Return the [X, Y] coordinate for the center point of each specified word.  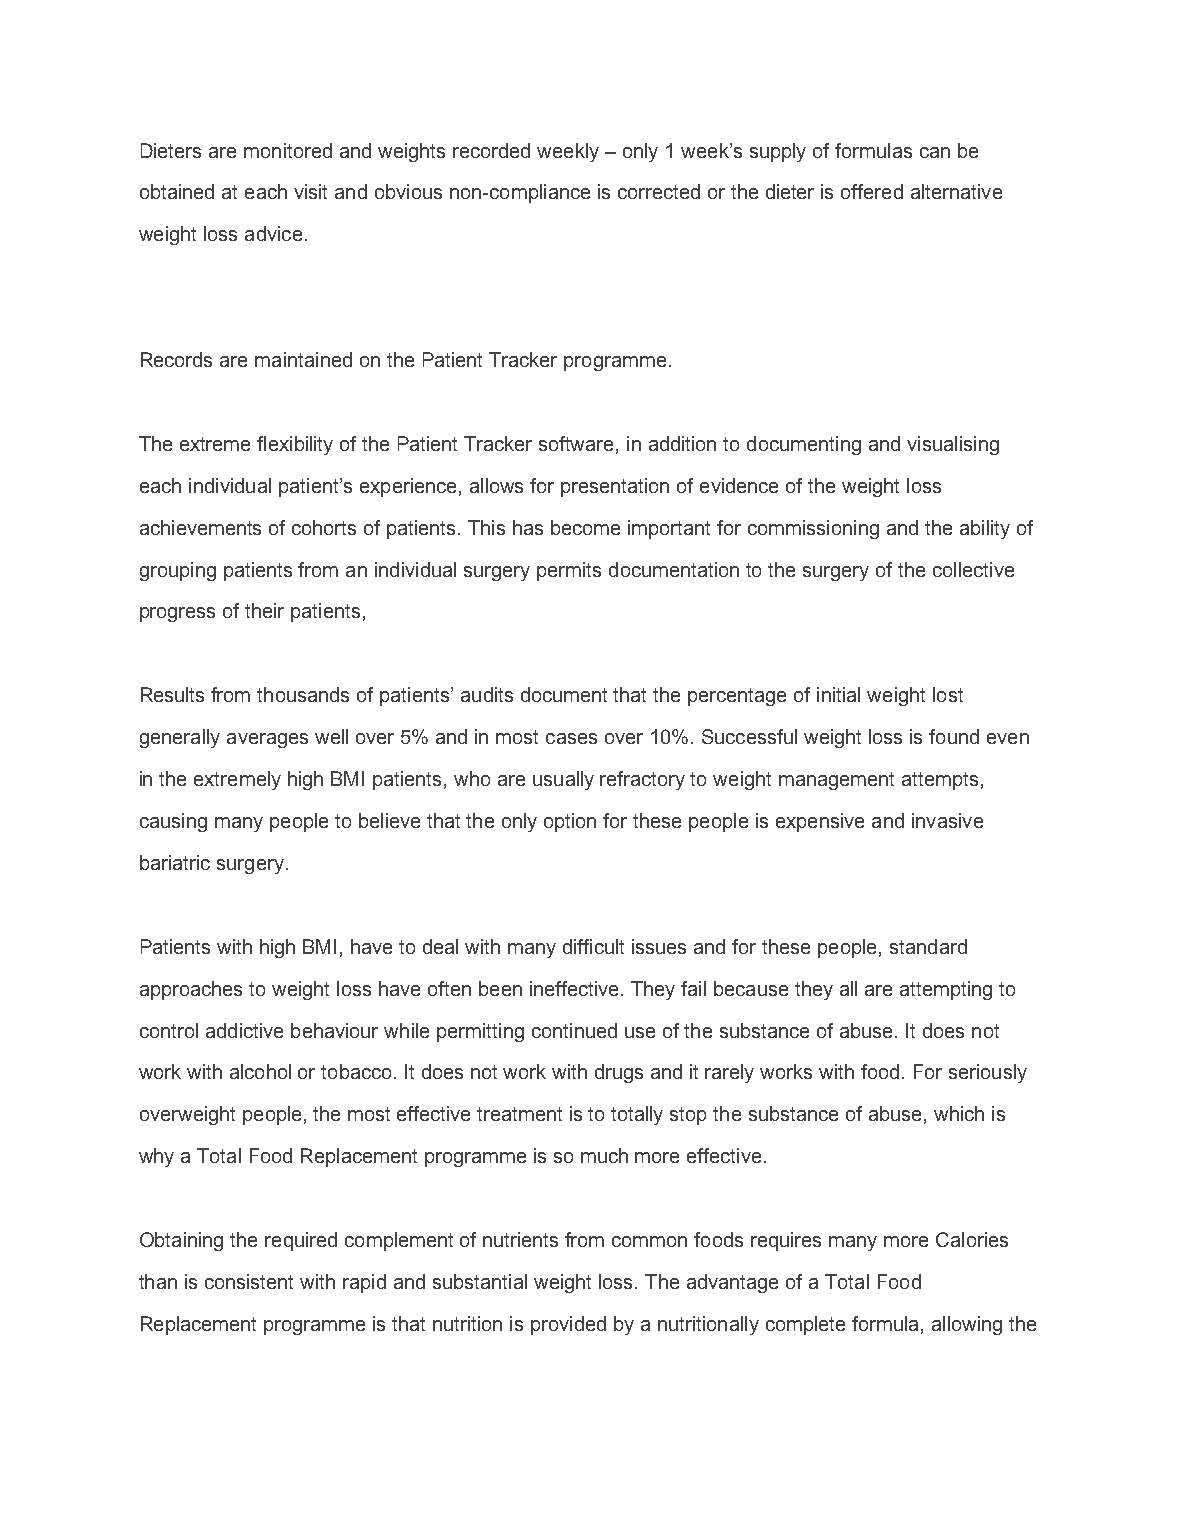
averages [267, 740]
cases [571, 738]
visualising [953, 445]
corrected [659, 191]
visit [310, 191]
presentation [615, 487]
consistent [249, 1281]
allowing [967, 1325]
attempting [946, 990]
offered [872, 191]
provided [568, 1325]
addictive [244, 1030]
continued [574, 1030]
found [954, 736]
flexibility [295, 445]
